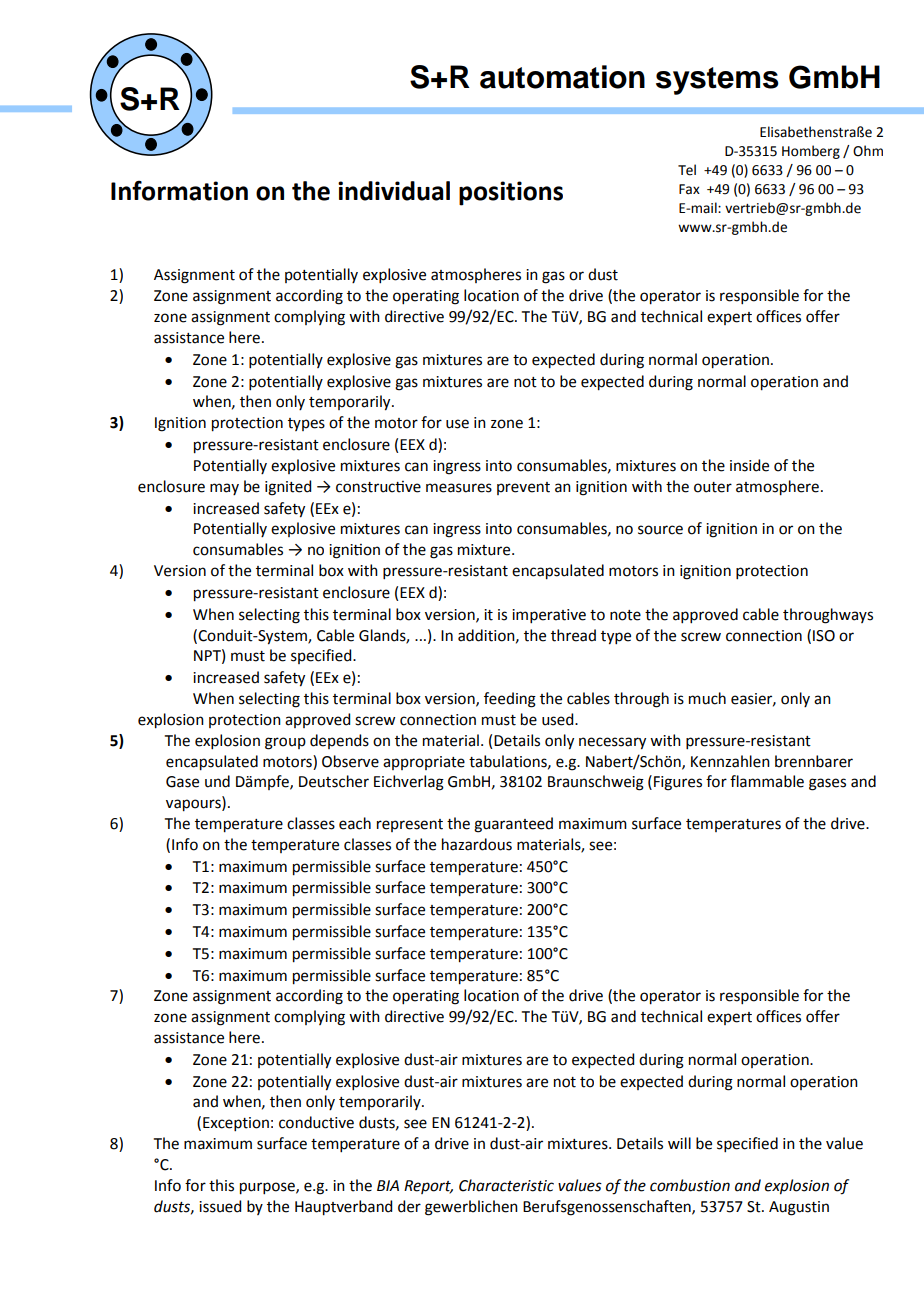 The width and height of the screenshot is (924, 1308). Describe the element at coordinates (513, 825) in the screenshot. I see `guaranteed` at that location.
